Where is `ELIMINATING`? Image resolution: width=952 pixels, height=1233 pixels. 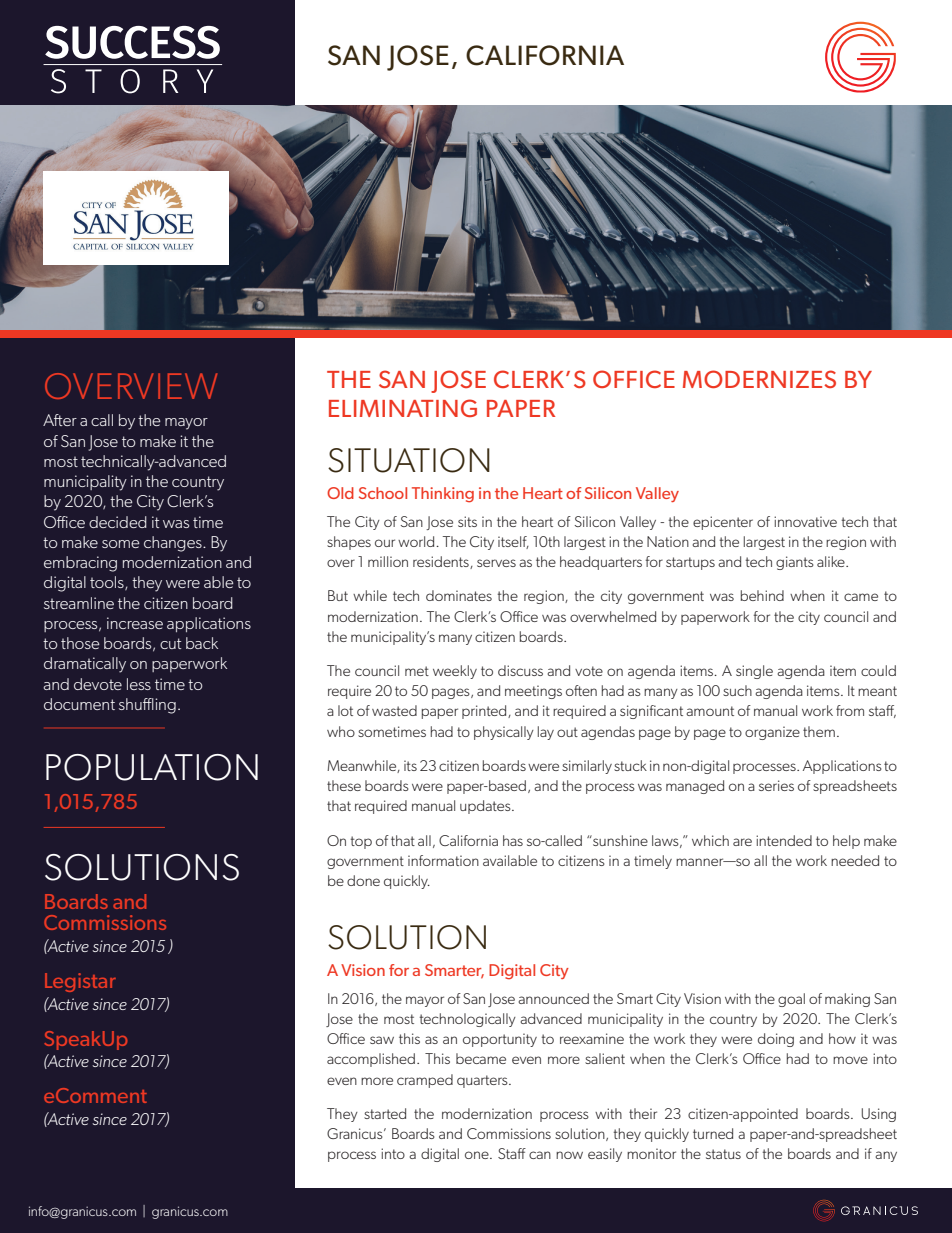
ELIMINATING is located at coordinates (403, 408).
